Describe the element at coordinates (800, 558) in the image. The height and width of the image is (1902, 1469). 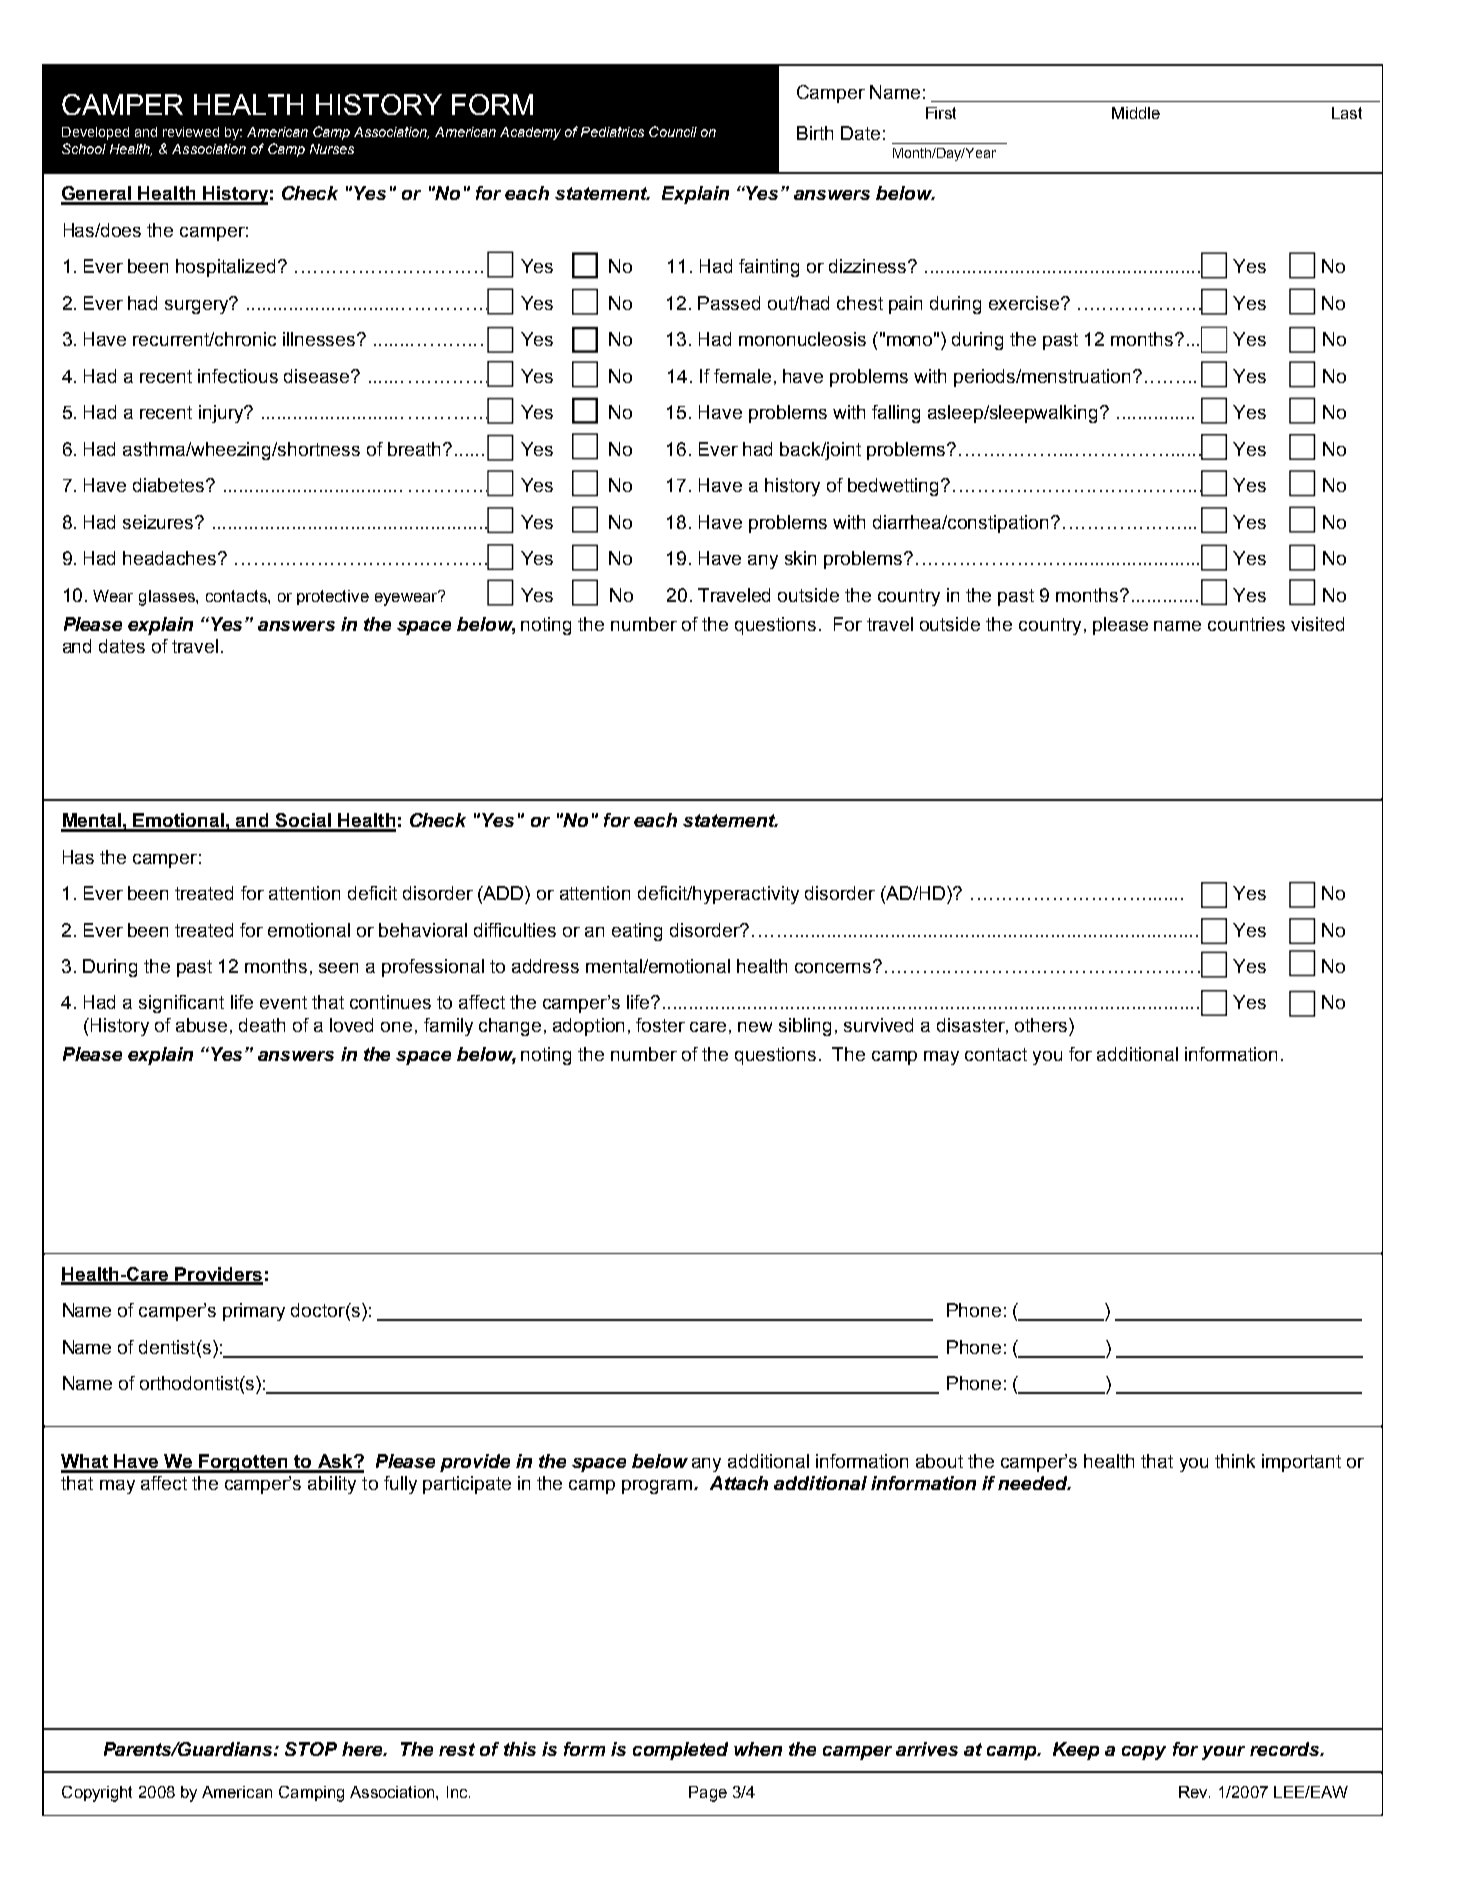
I see `skin` at that location.
